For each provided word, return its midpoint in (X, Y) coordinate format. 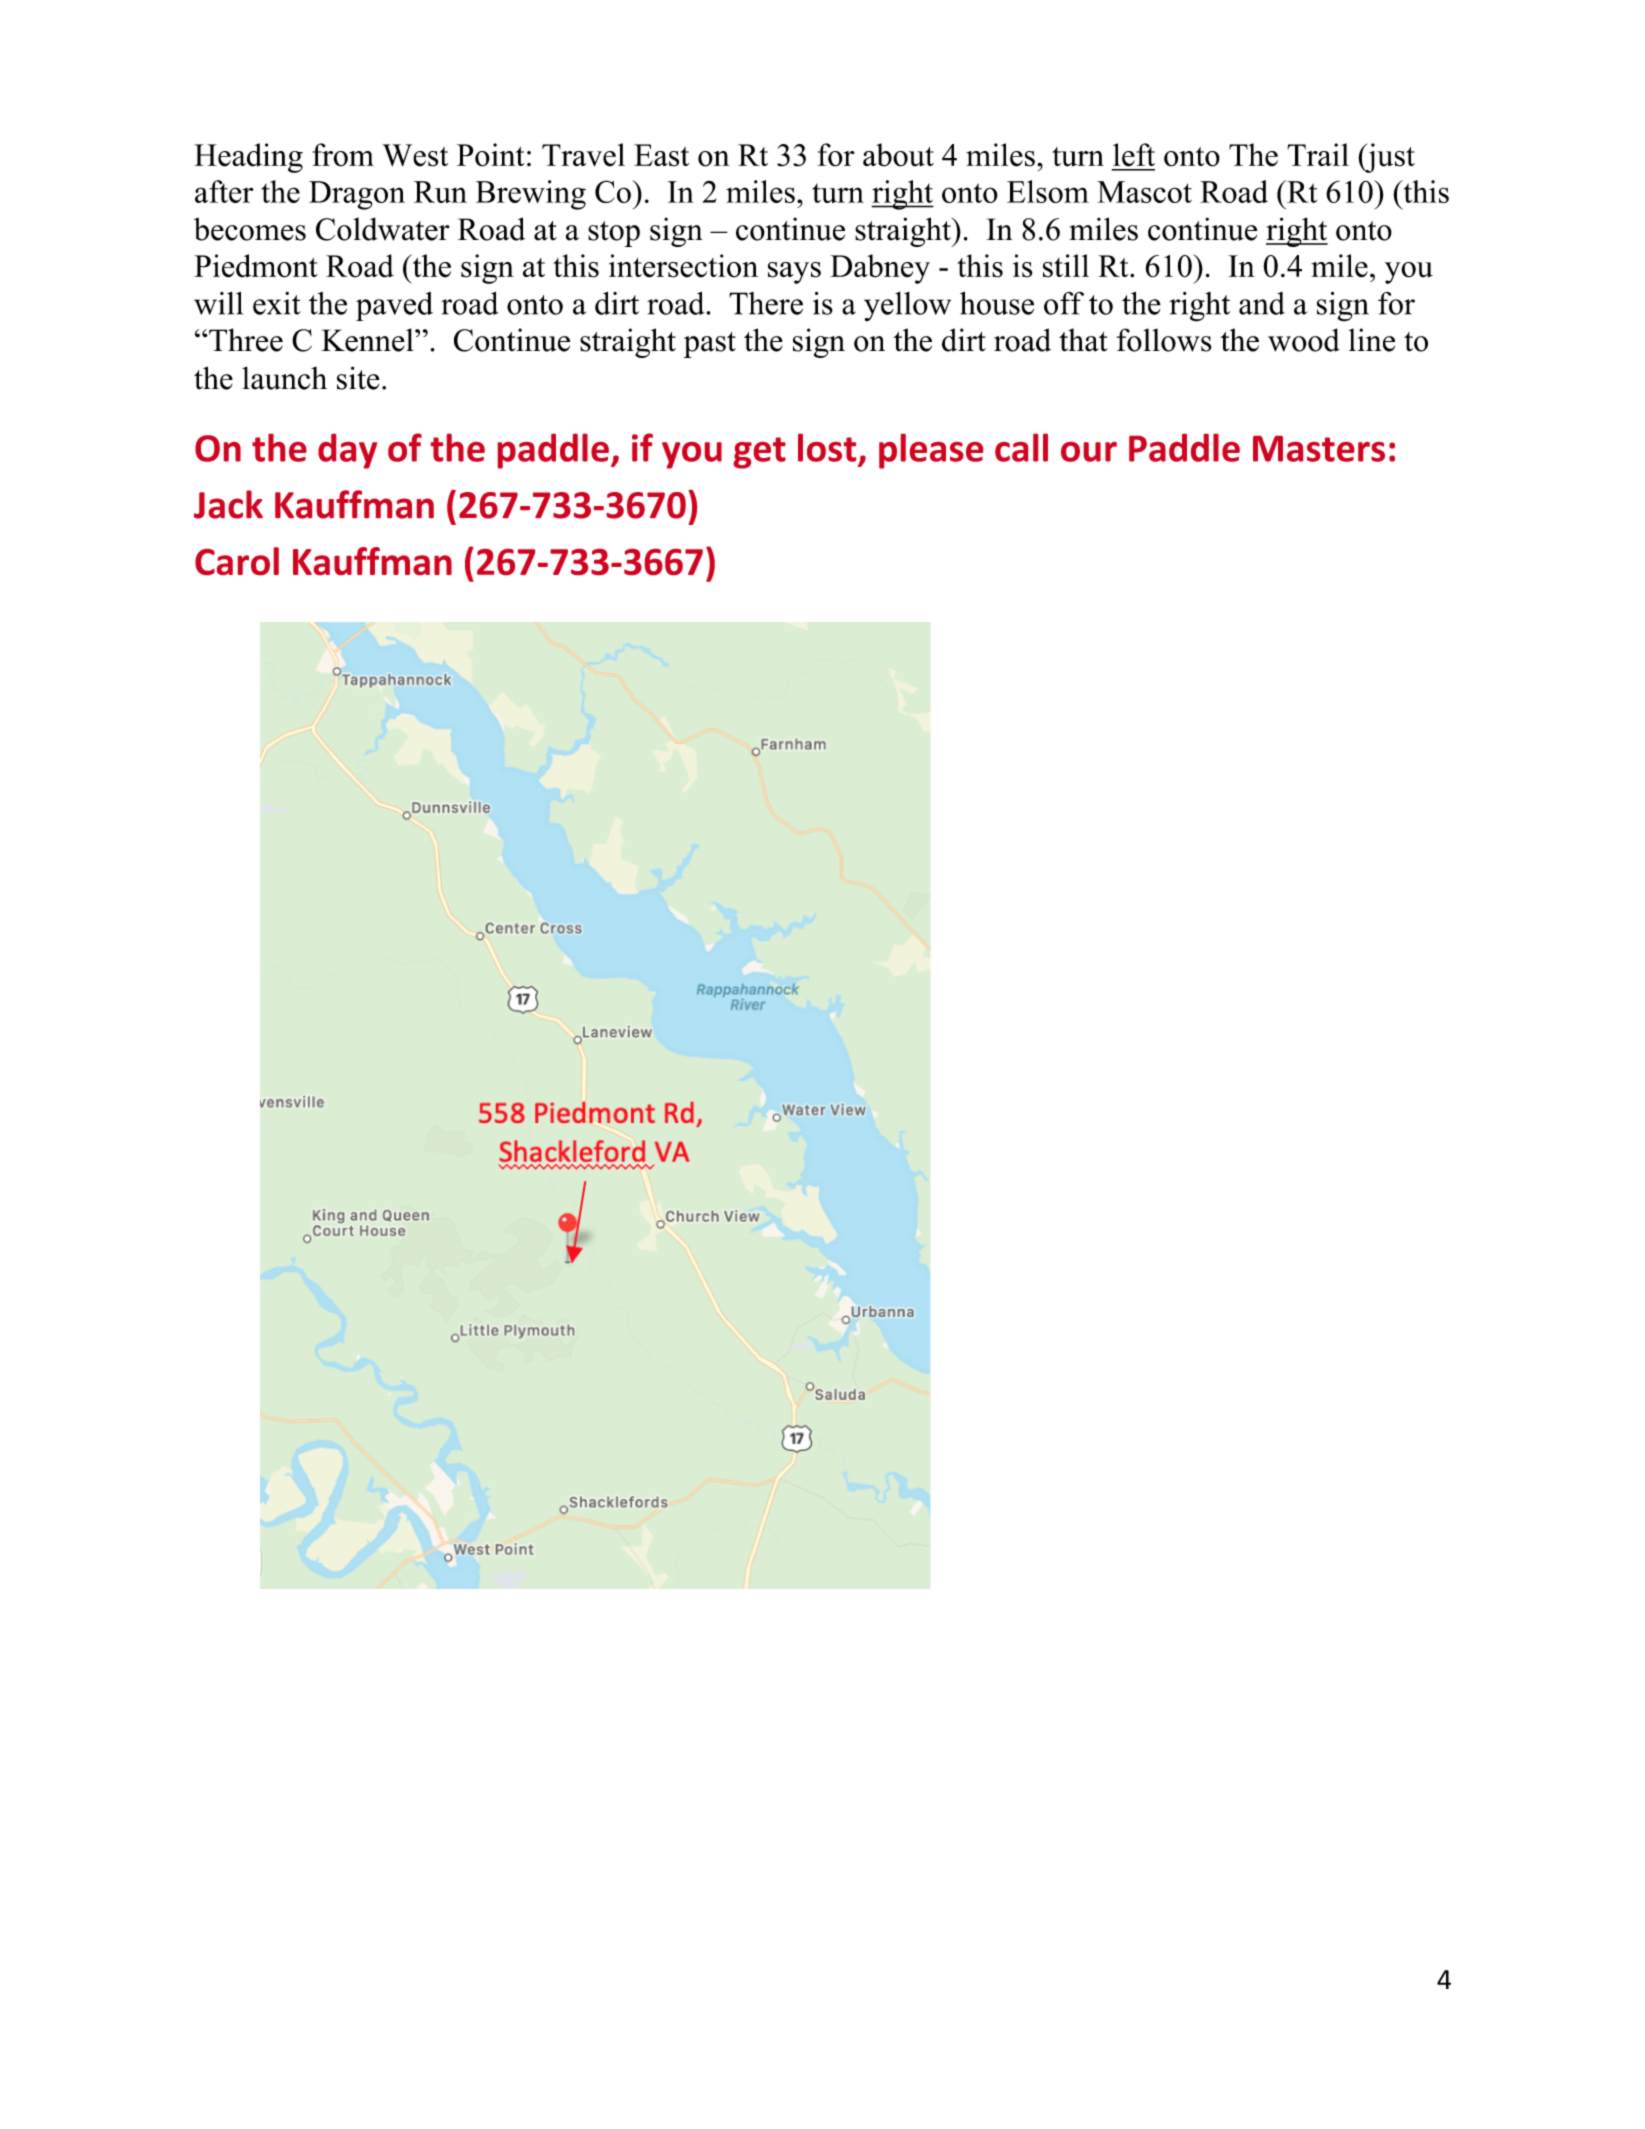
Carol (237, 561)
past (710, 345)
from (343, 155)
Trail (1318, 154)
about (898, 155)
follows (1164, 340)
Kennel (368, 340)
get (759, 453)
